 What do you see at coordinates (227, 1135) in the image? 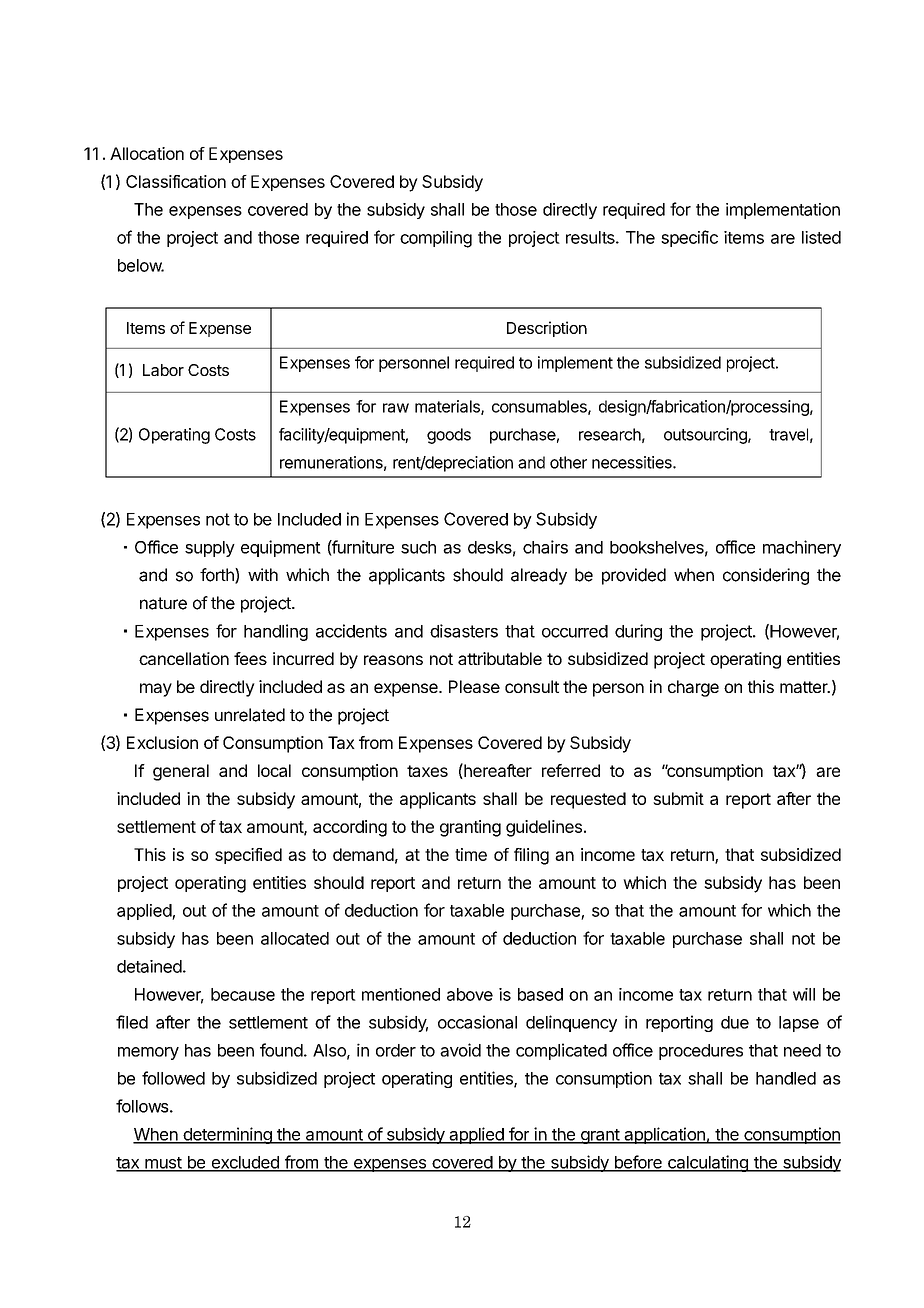
I see `determining` at bounding box center [227, 1135].
